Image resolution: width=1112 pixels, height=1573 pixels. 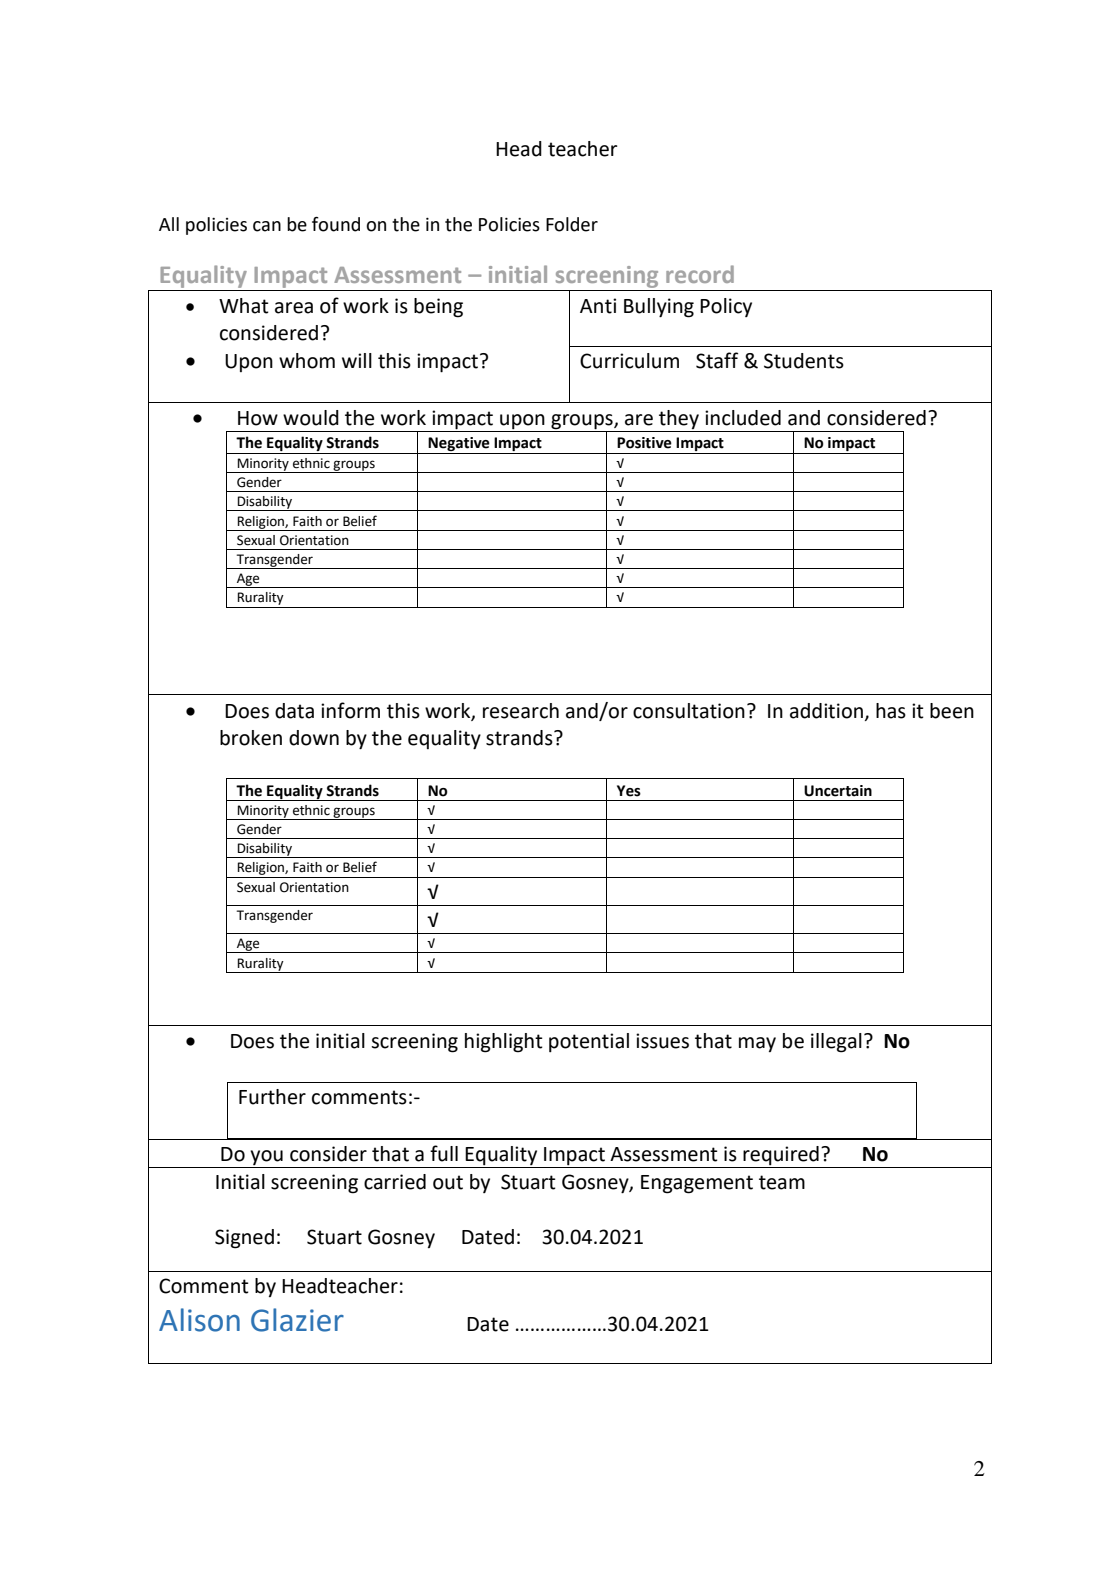 I want to click on Folder, so click(x=572, y=224).
